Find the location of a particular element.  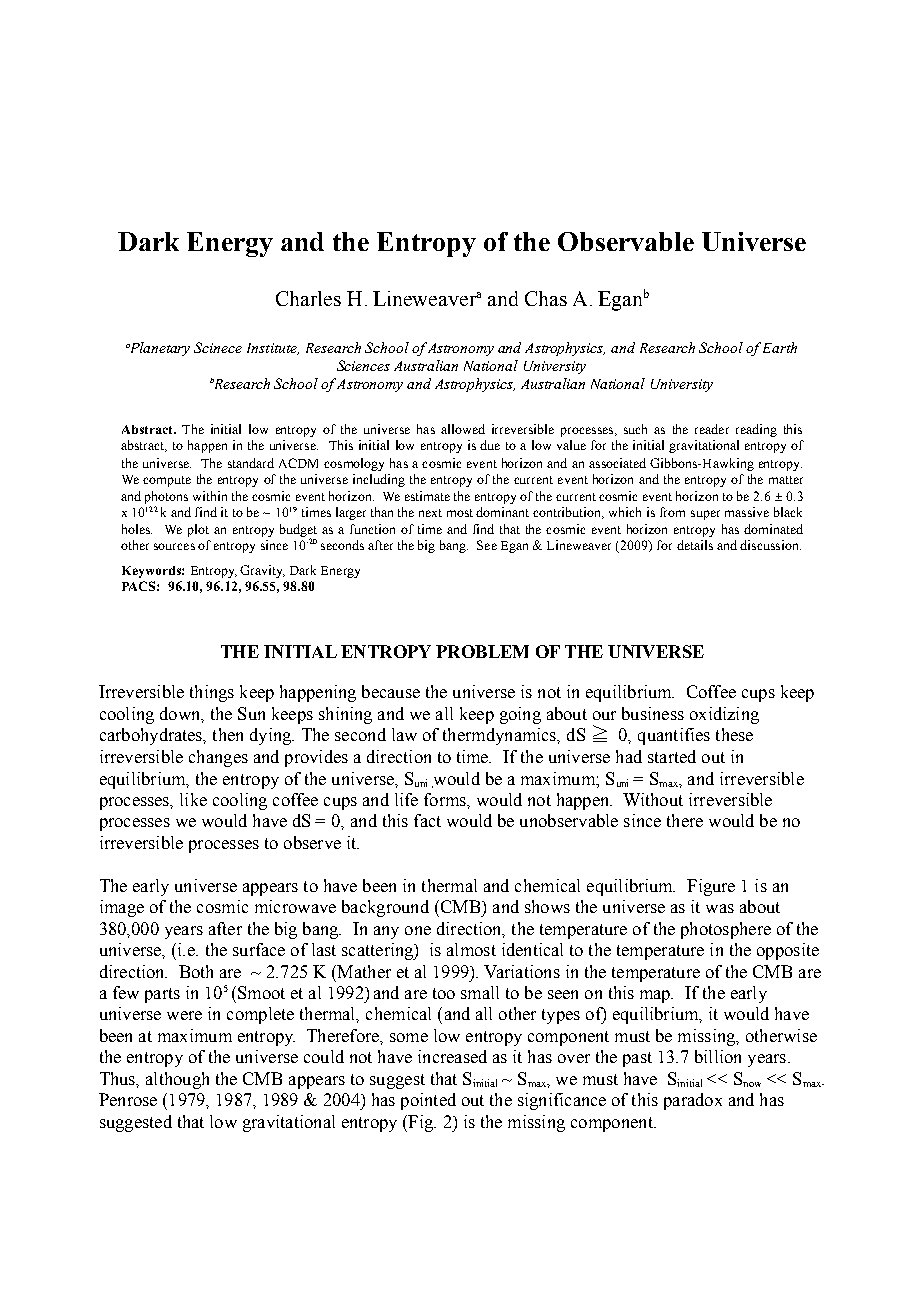

Earth is located at coordinates (780, 347).
